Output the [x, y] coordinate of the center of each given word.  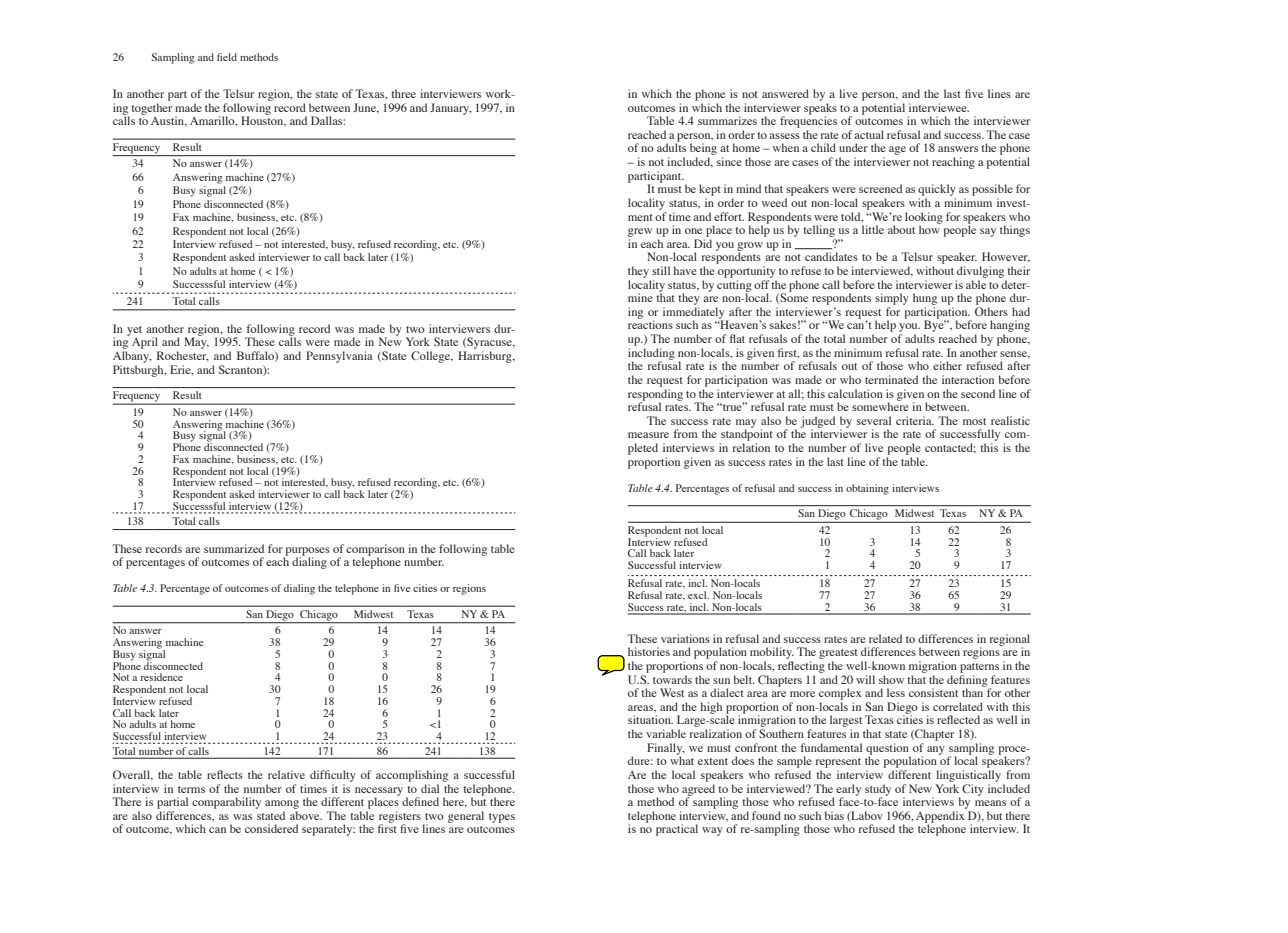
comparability [226, 803]
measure [648, 435]
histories [649, 651]
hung [925, 299]
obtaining [867, 489]
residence [161, 677]
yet [134, 331]
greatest [838, 655]
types [502, 818]
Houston [263, 120]
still [661, 270]
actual [869, 134]
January [451, 109]
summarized [234, 548]
